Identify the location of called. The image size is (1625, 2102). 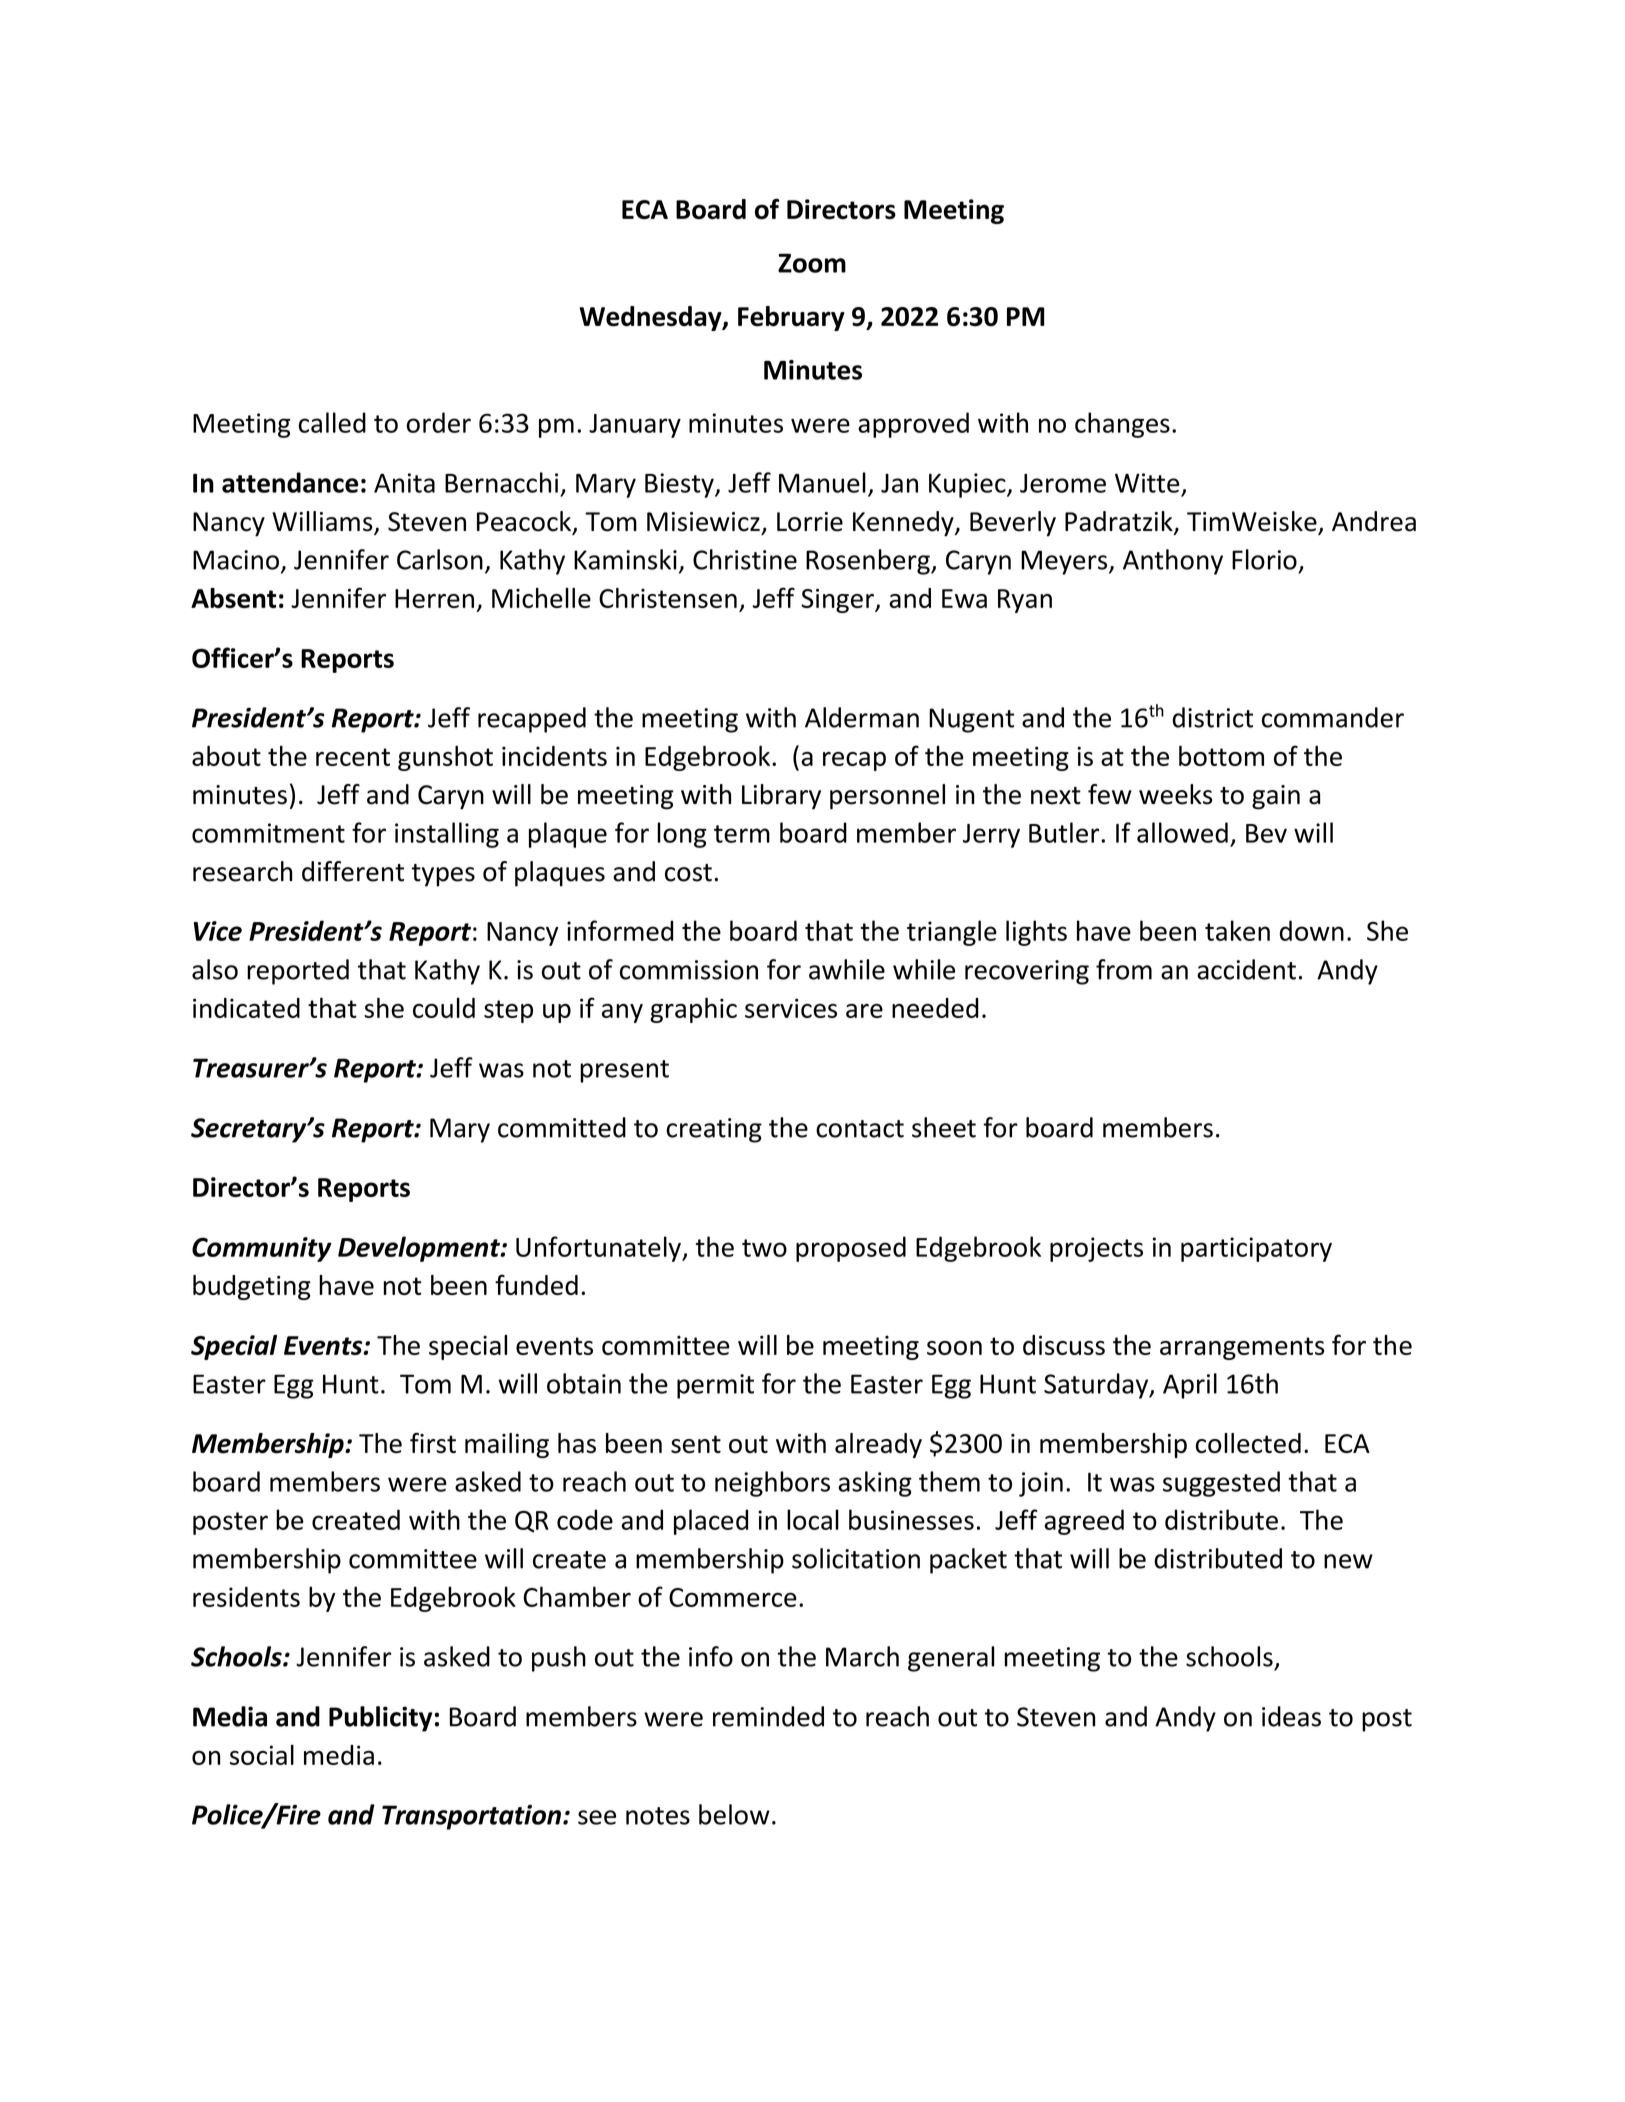
(332, 422).
